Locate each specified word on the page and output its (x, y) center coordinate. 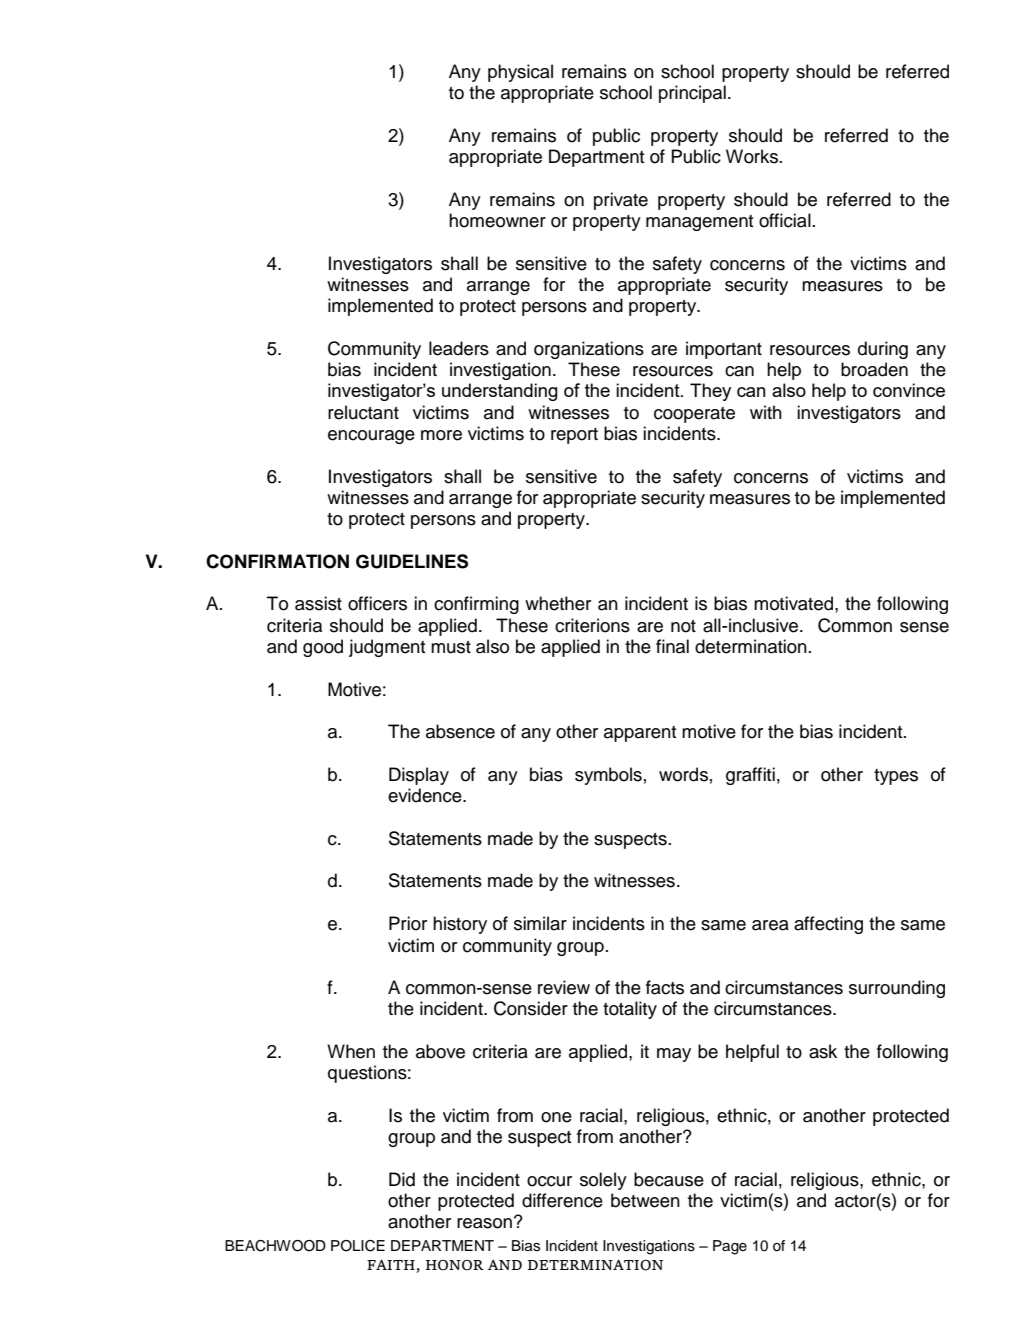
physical (520, 73)
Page (730, 1247)
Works (752, 156)
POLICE (358, 1246)
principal (692, 94)
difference (562, 1200)
